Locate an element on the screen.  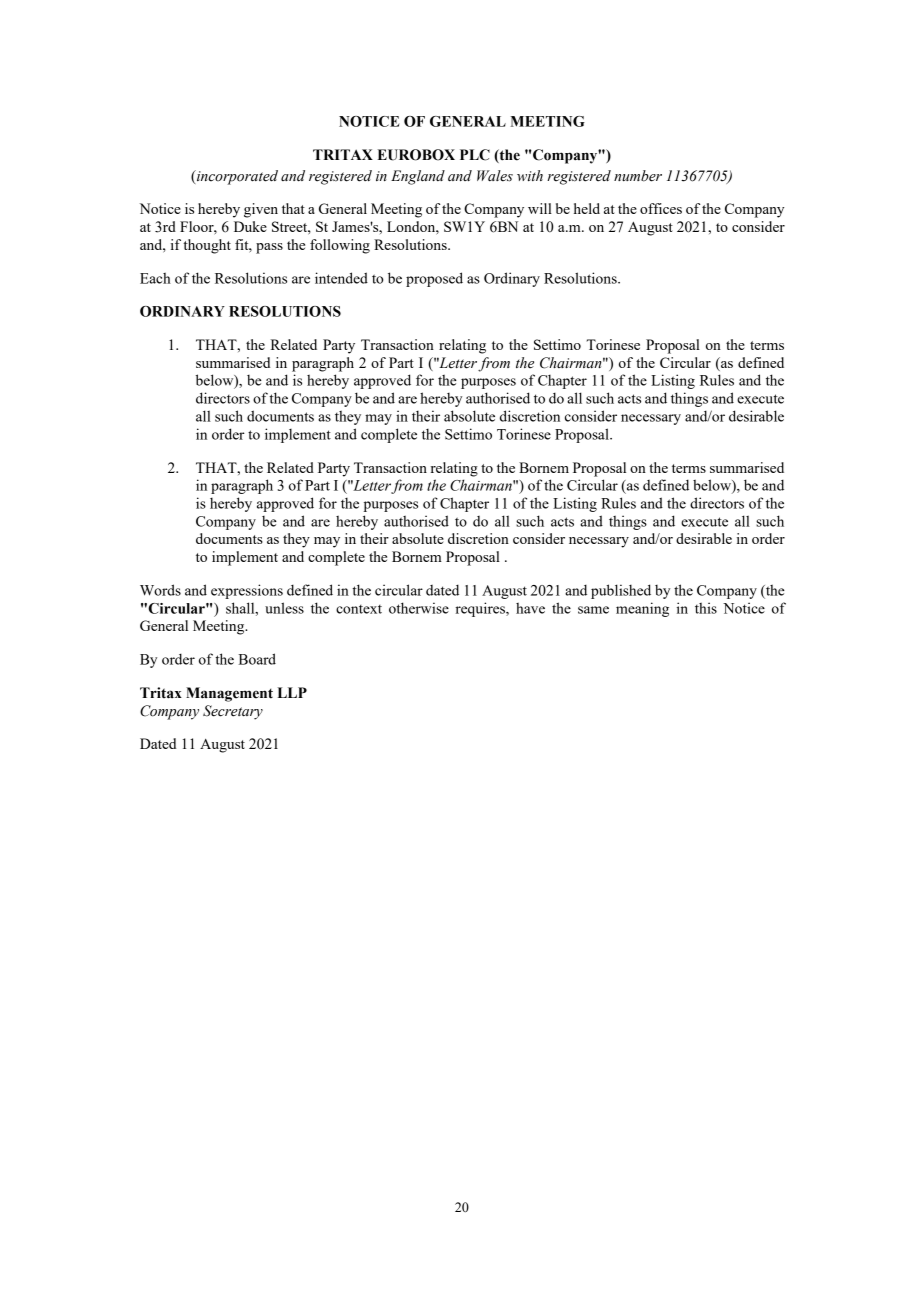
published is located at coordinates (621, 591).
